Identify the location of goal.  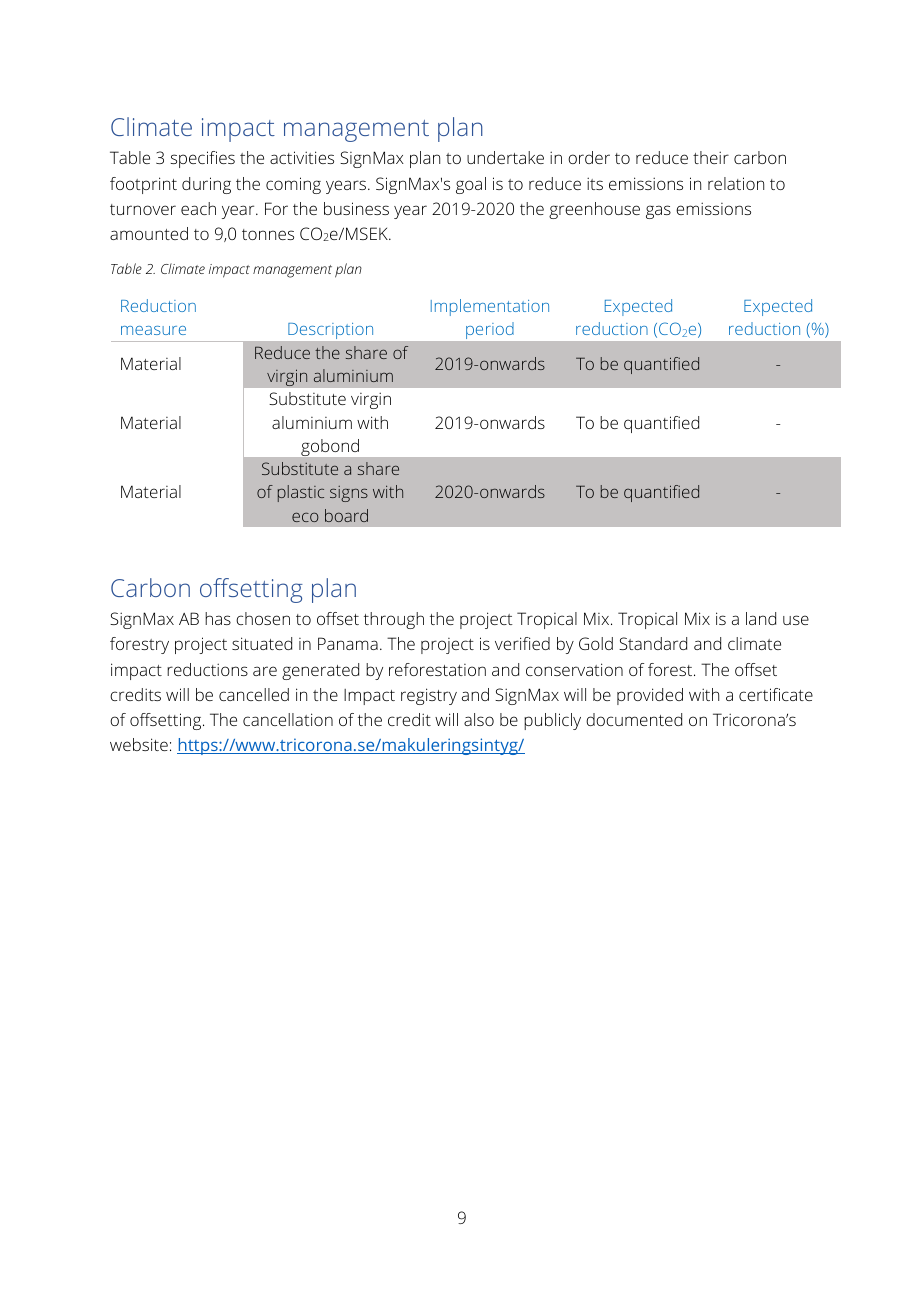
(471, 185).
